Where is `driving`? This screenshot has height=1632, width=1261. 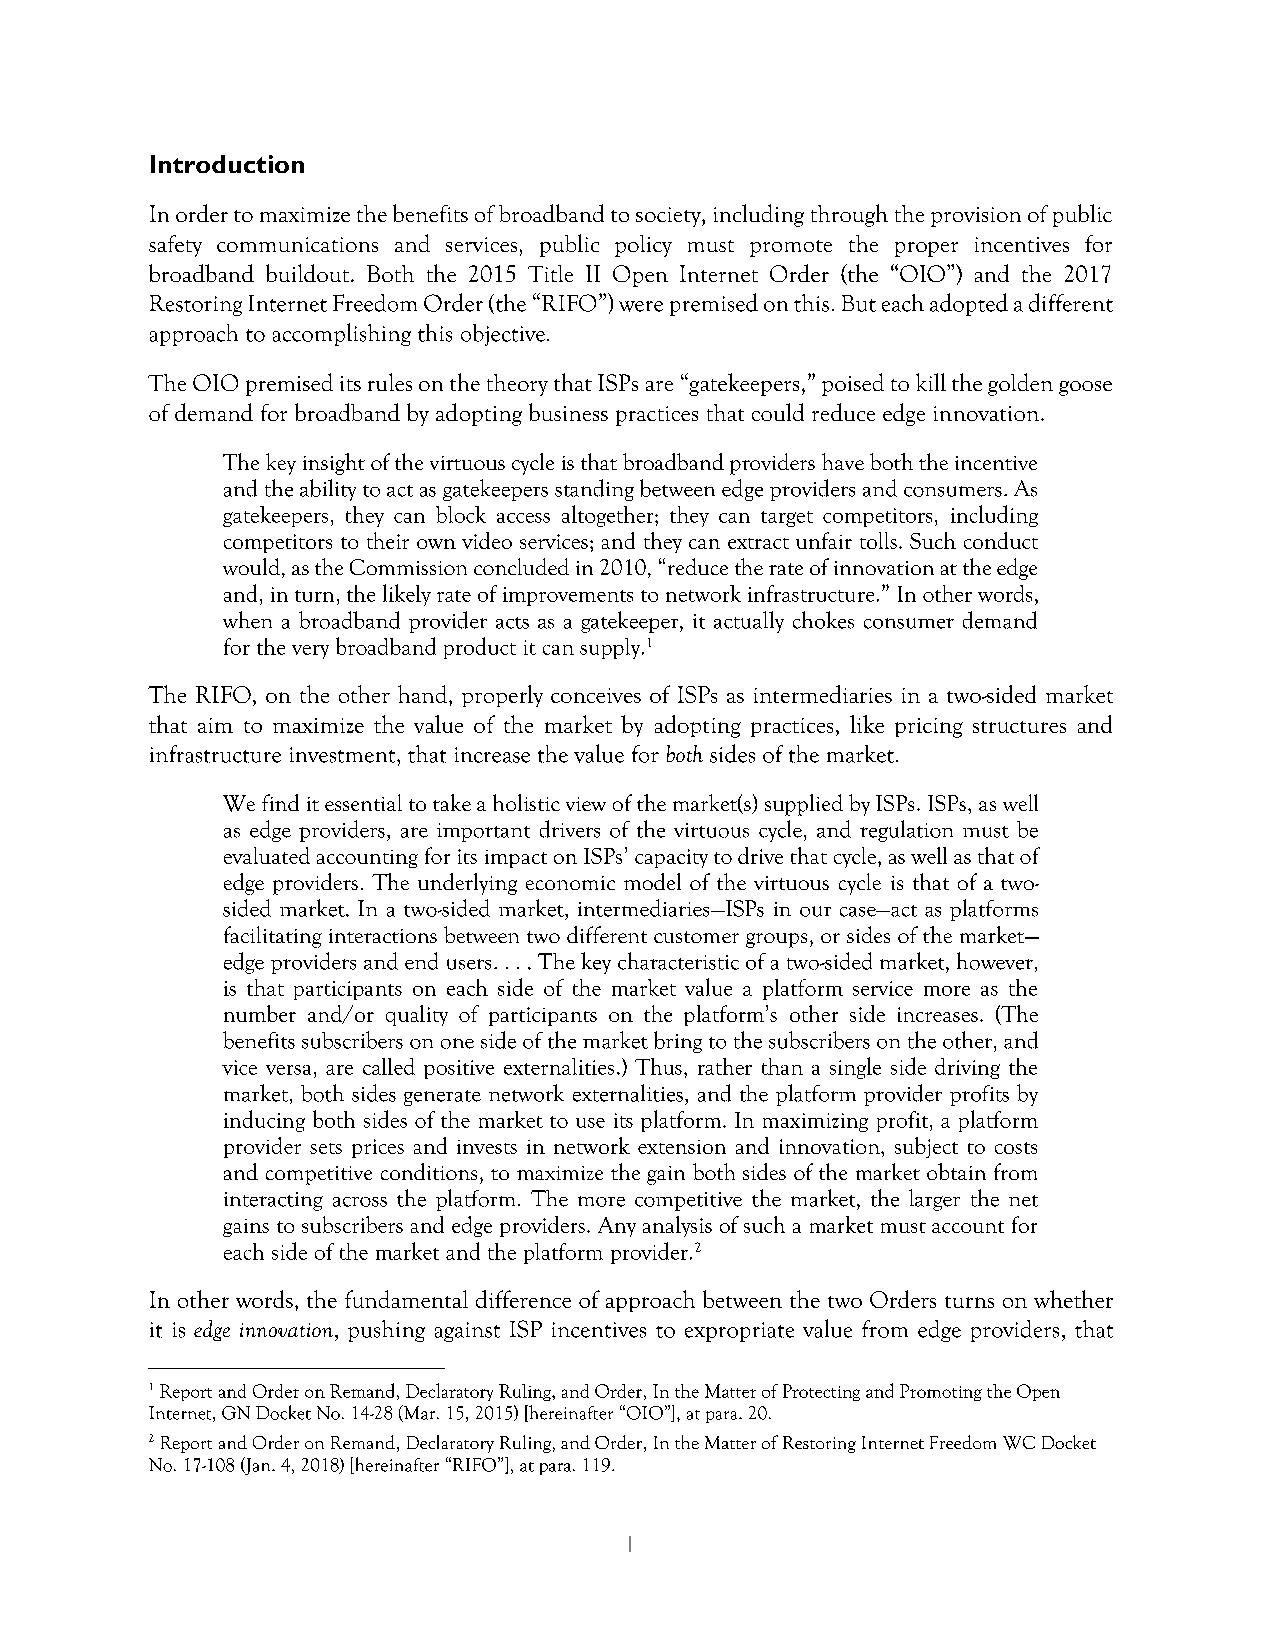
driving is located at coordinates (967, 1068).
